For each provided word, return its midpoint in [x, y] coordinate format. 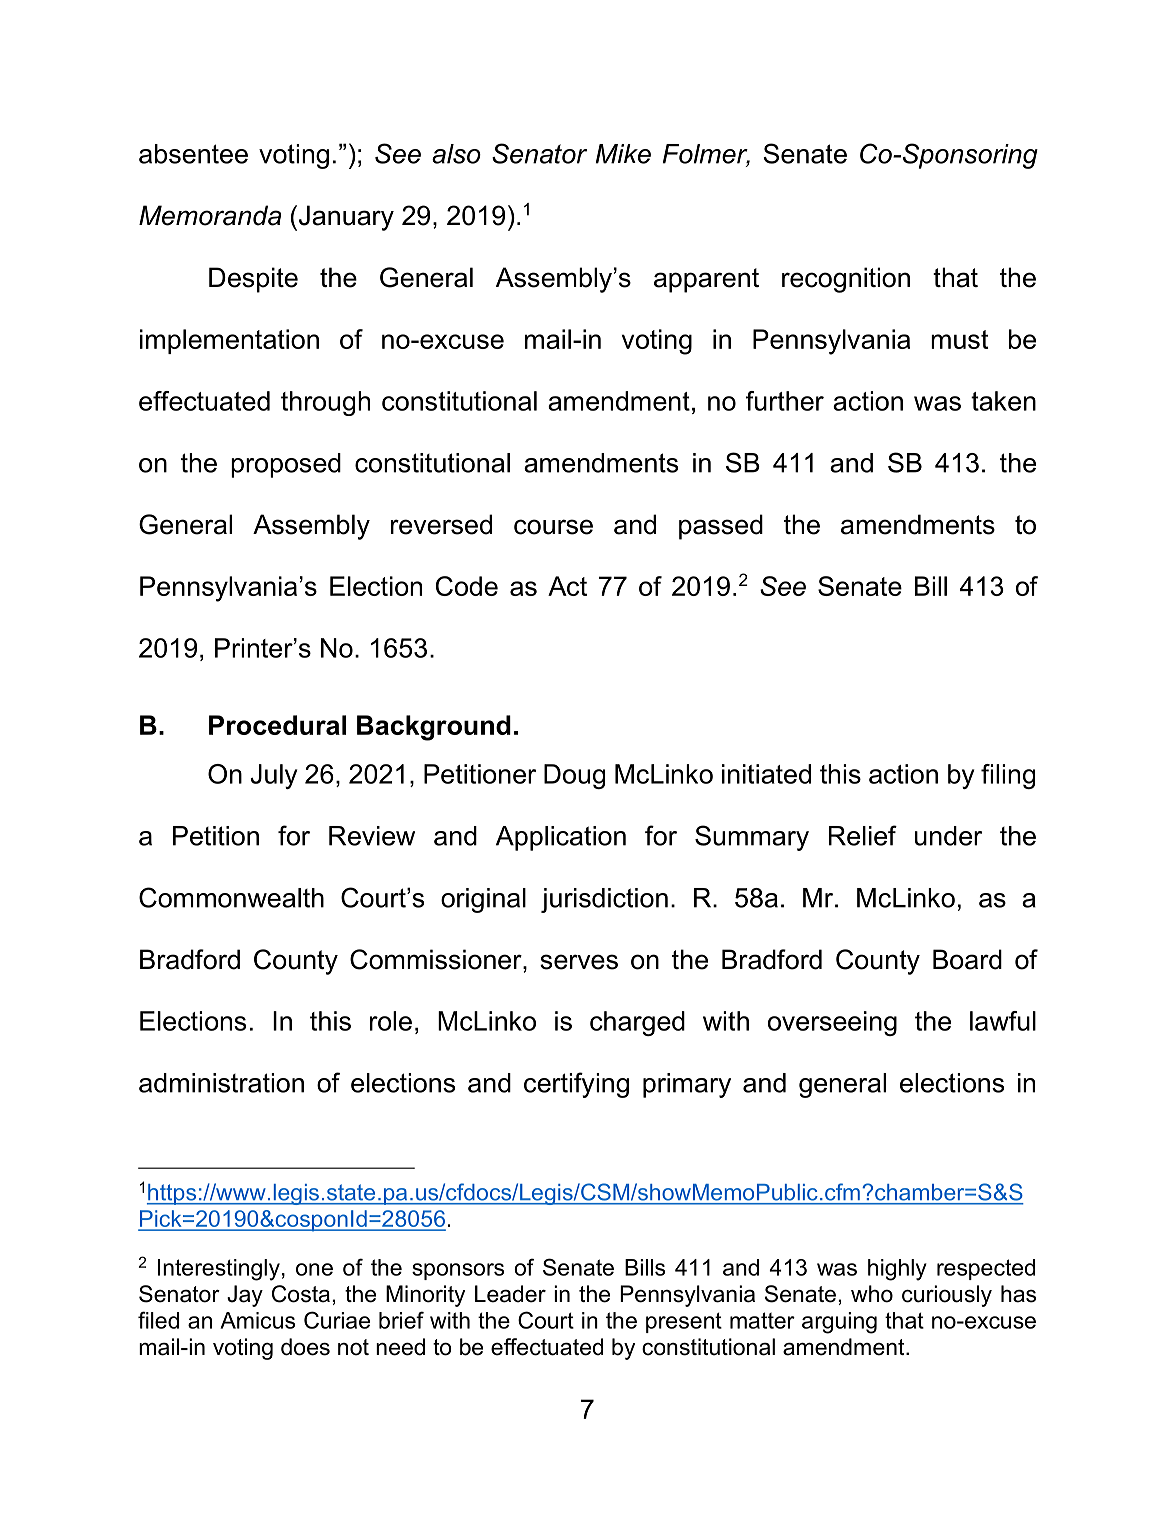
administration [221, 1083]
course [553, 527]
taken [1003, 401]
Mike [623, 154]
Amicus [257, 1320]
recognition [846, 280]
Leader [510, 1294]
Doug [574, 776]
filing [1008, 776]
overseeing [832, 1023]
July [273, 776]
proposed [286, 465]
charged [637, 1023]
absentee [193, 154]
